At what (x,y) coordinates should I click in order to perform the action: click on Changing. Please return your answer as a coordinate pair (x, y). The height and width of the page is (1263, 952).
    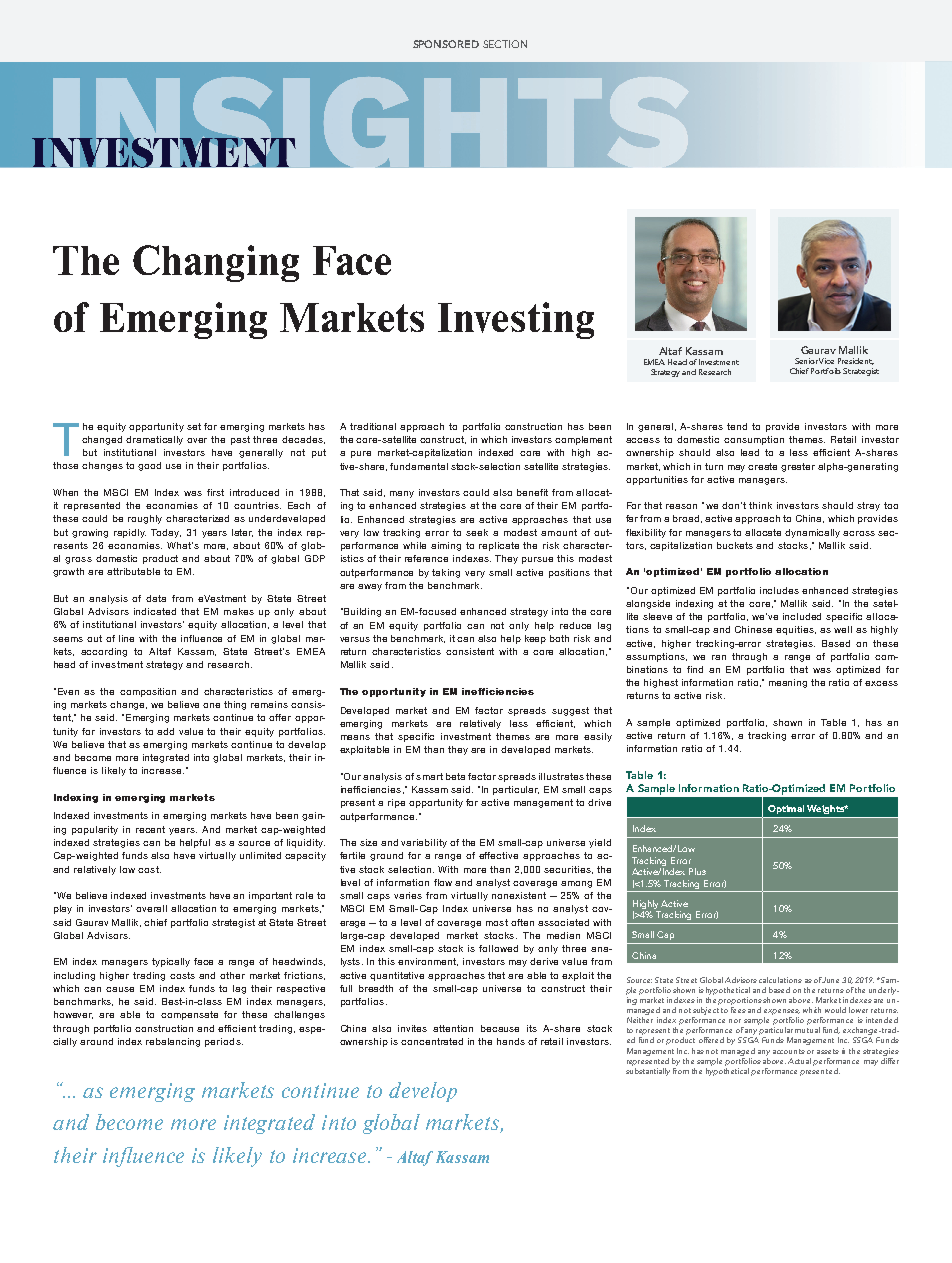
    Looking at the image, I should click on (216, 263).
